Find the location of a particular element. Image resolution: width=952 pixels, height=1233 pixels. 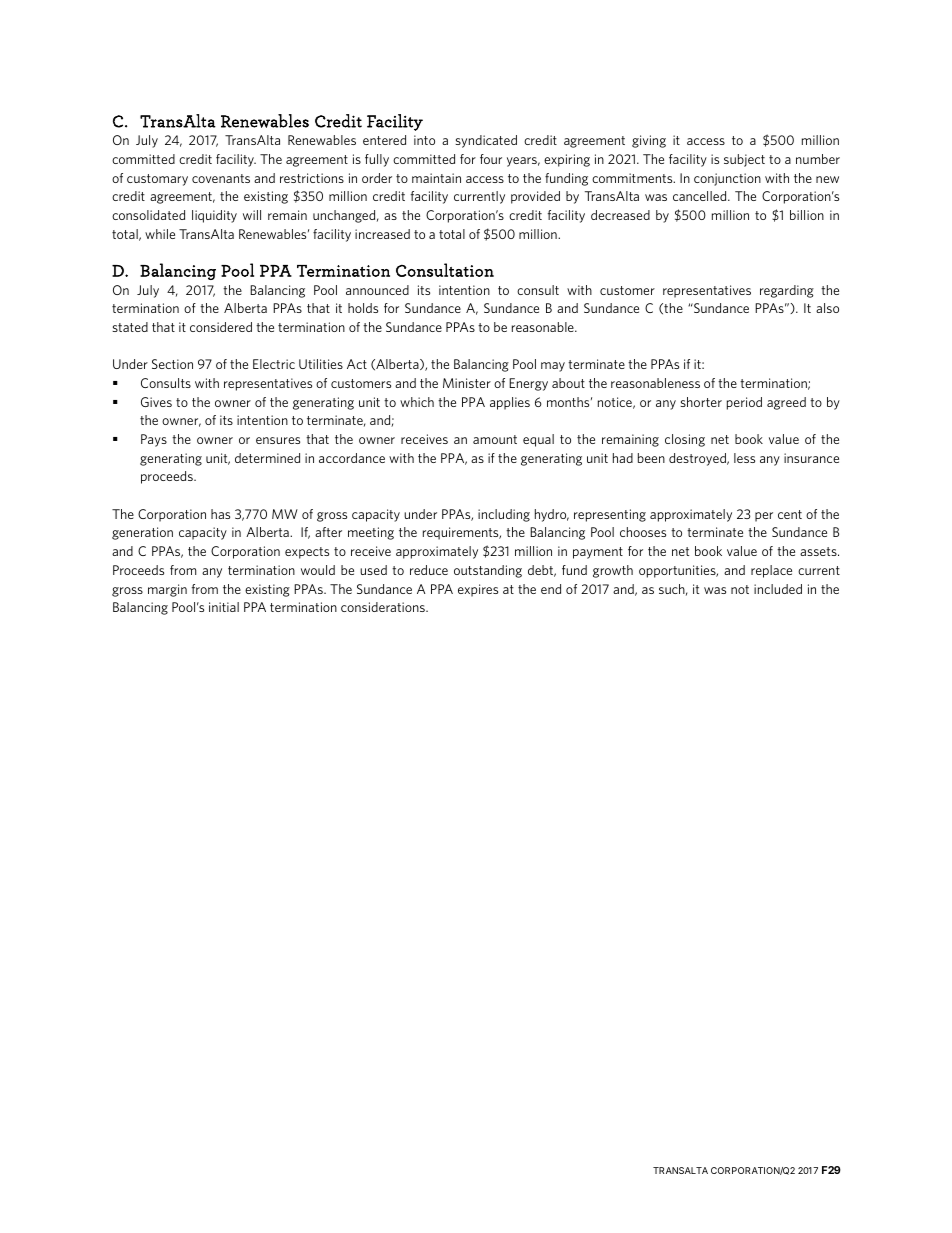

including is located at coordinates (504, 515).
